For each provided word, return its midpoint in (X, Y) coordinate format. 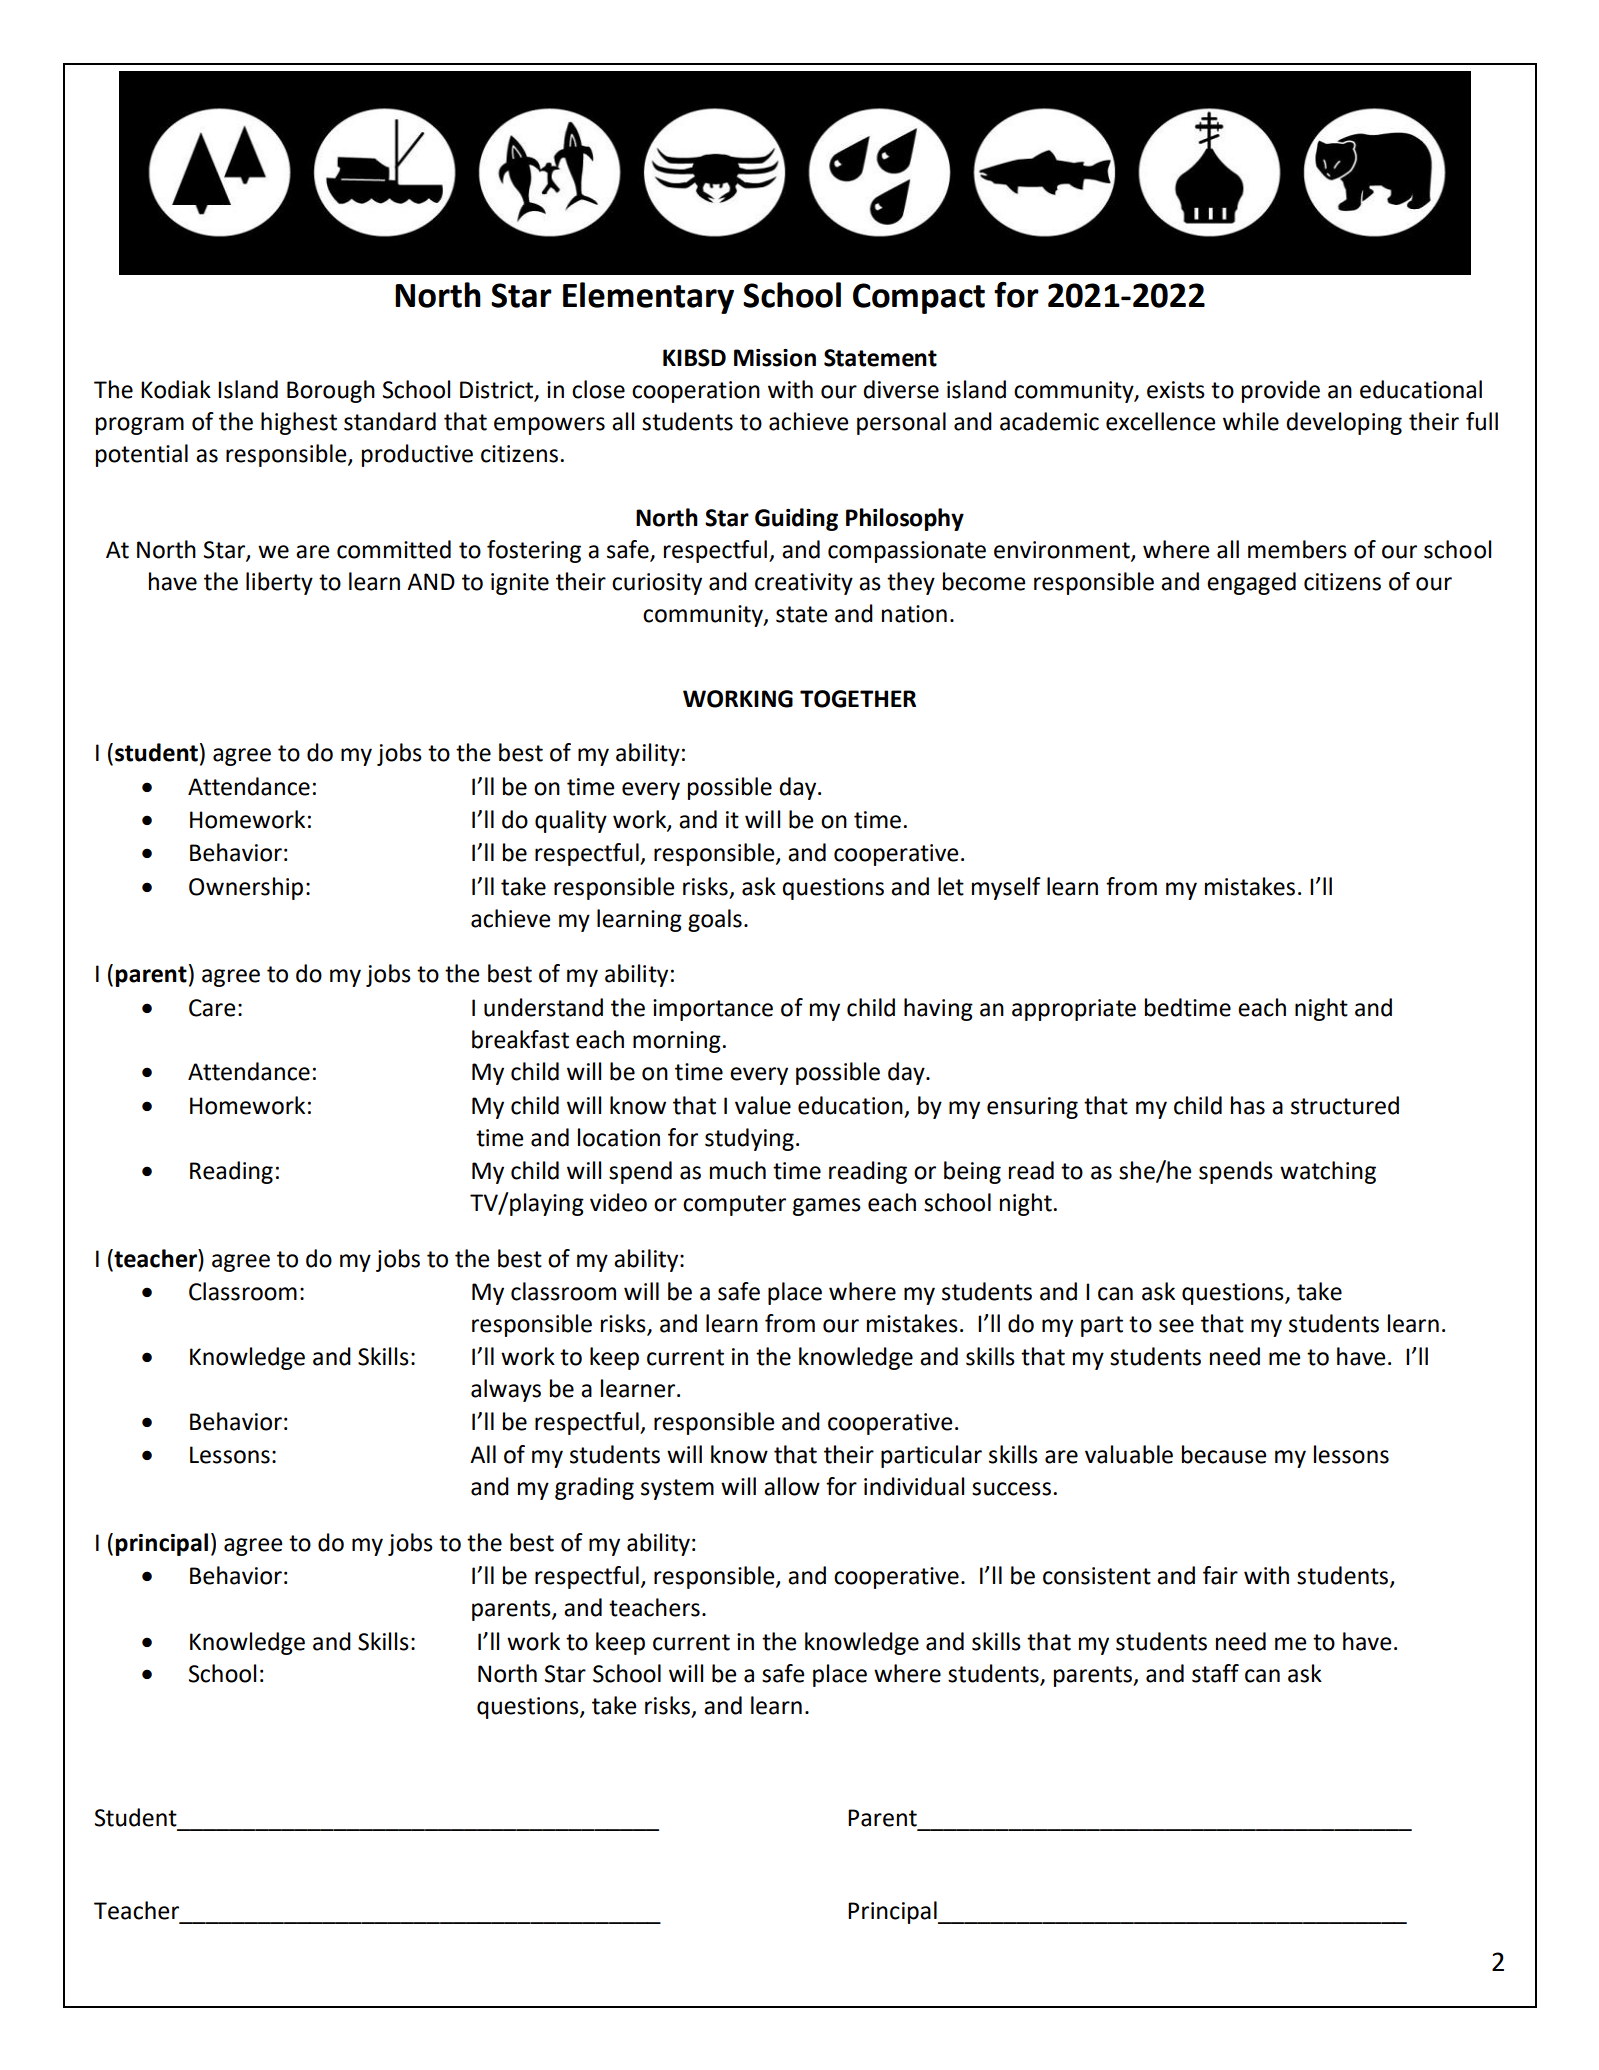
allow (792, 1486)
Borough (331, 391)
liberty (279, 583)
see (1176, 1326)
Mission (775, 358)
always (506, 1390)
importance (713, 1010)
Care (212, 1008)
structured (1345, 1105)
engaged (1251, 583)
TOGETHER (858, 699)
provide (1281, 391)
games (827, 1207)
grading (594, 1488)
